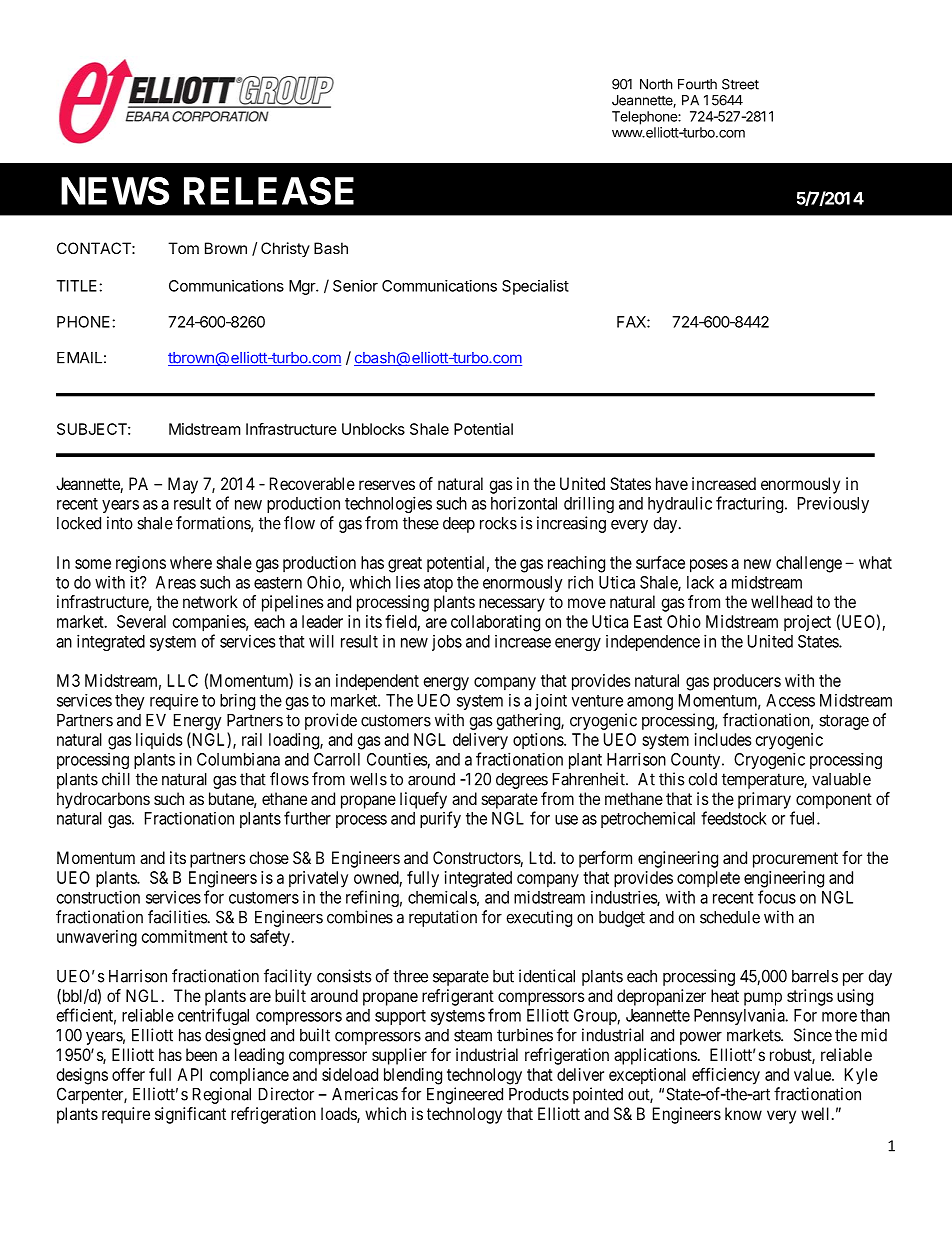 Image resolution: width=952 pixels, height=1233 pixels. What do you see at coordinates (764, 800) in the image?
I see `primary` at bounding box center [764, 800].
